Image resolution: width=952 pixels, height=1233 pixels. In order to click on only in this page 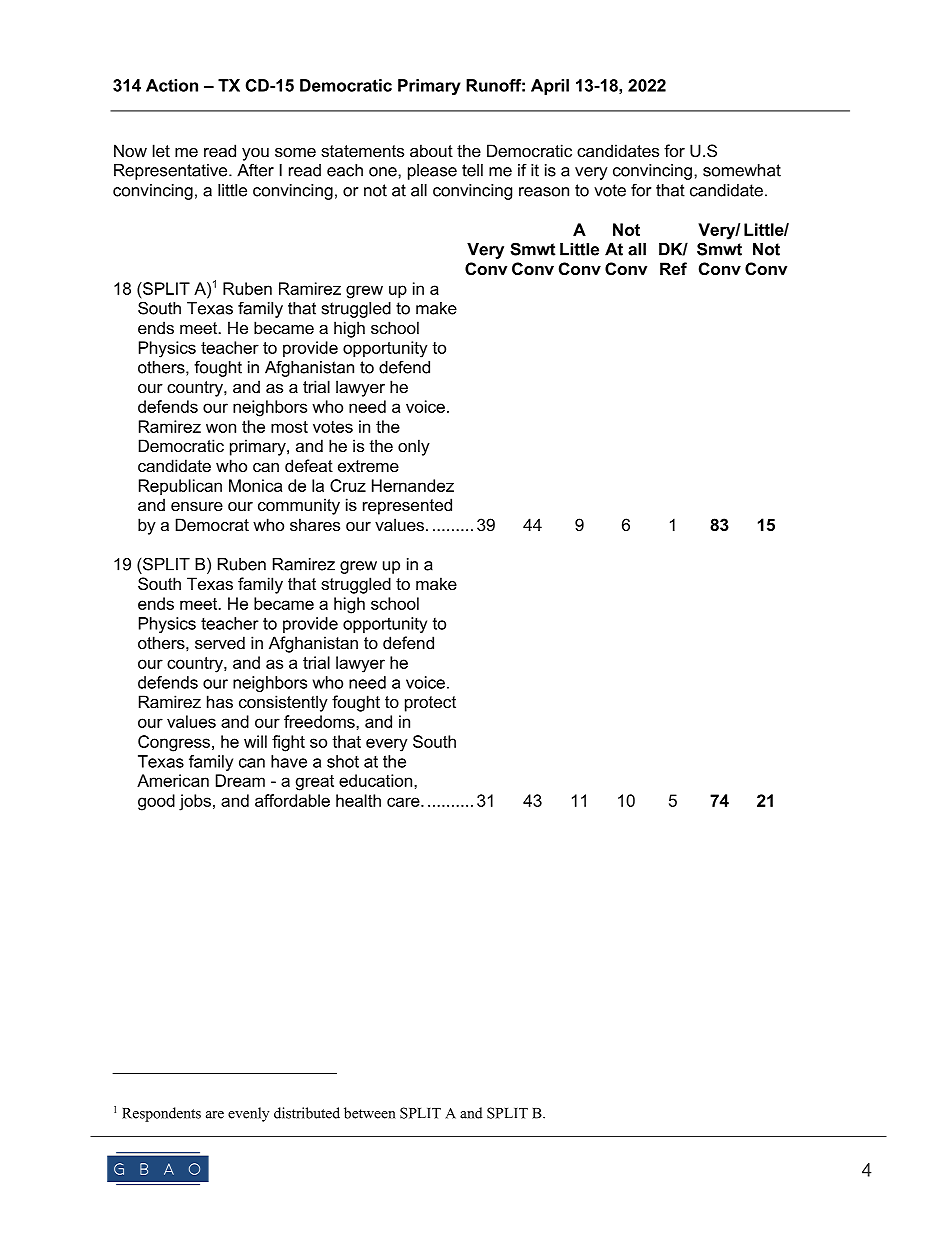, I will do `click(414, 447)`.
